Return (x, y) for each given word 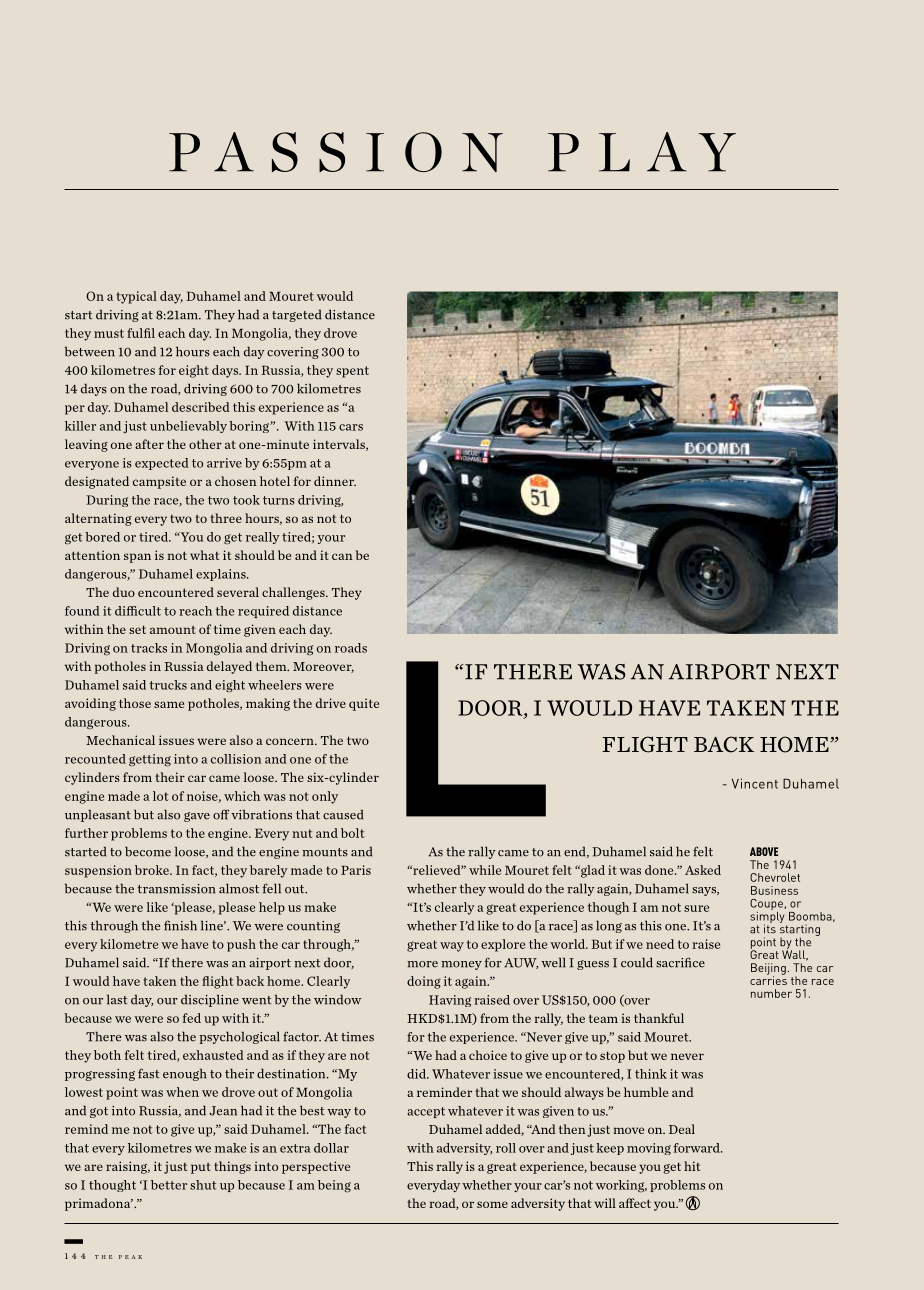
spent (352, 372)
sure (696, 908)
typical (136, 297)
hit (692, 1166)
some (492, 1204)
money (461, 965)
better (169, 1185)
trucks (168, 685)
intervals (340, 445)
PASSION (336, 152)
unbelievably (188, 427)
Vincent (755, 783)
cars (351, 427)
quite (364, 704)
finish (180, 925)
